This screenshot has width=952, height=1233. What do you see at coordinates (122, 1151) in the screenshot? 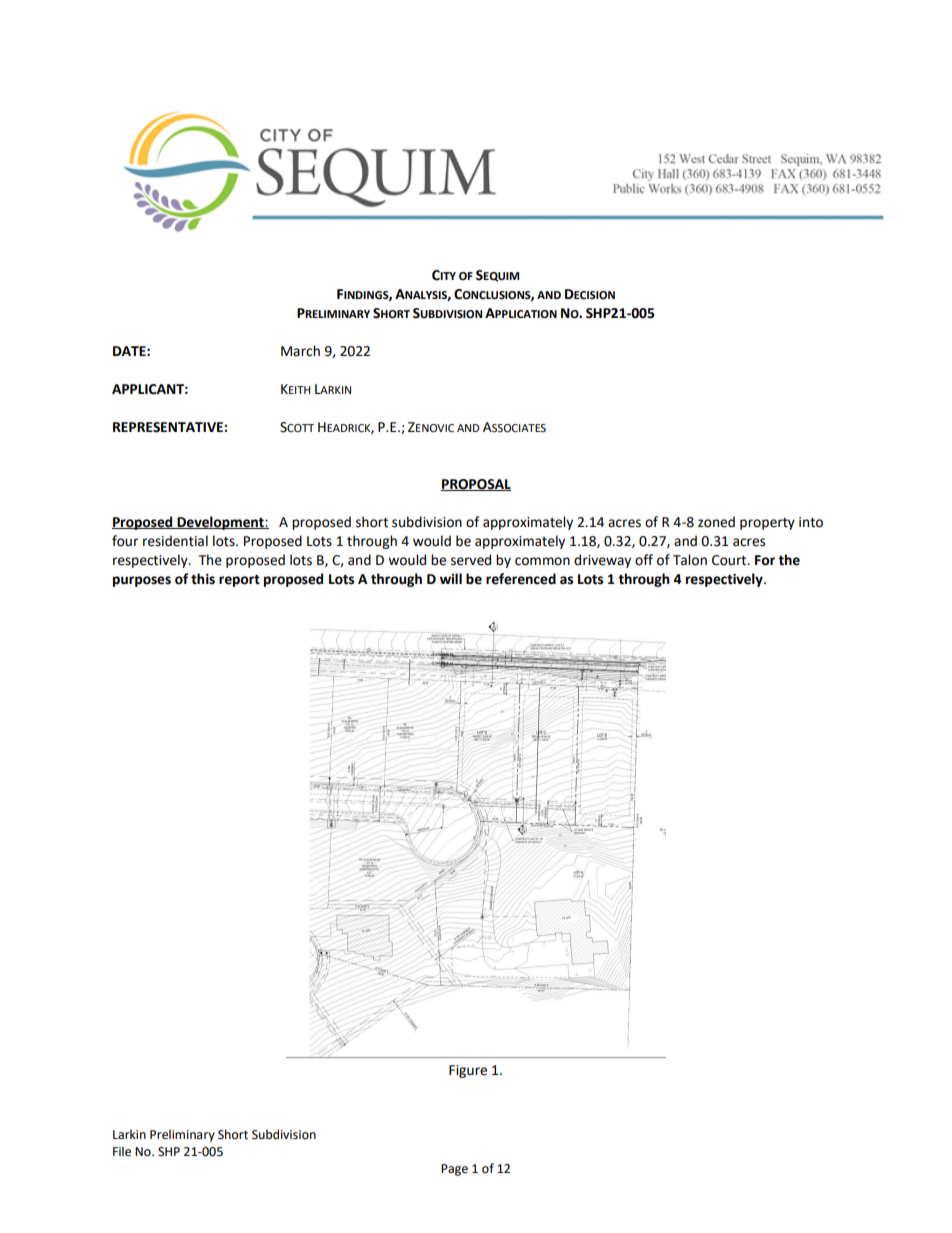
I see `File` at bounding box center [122, 1151].
